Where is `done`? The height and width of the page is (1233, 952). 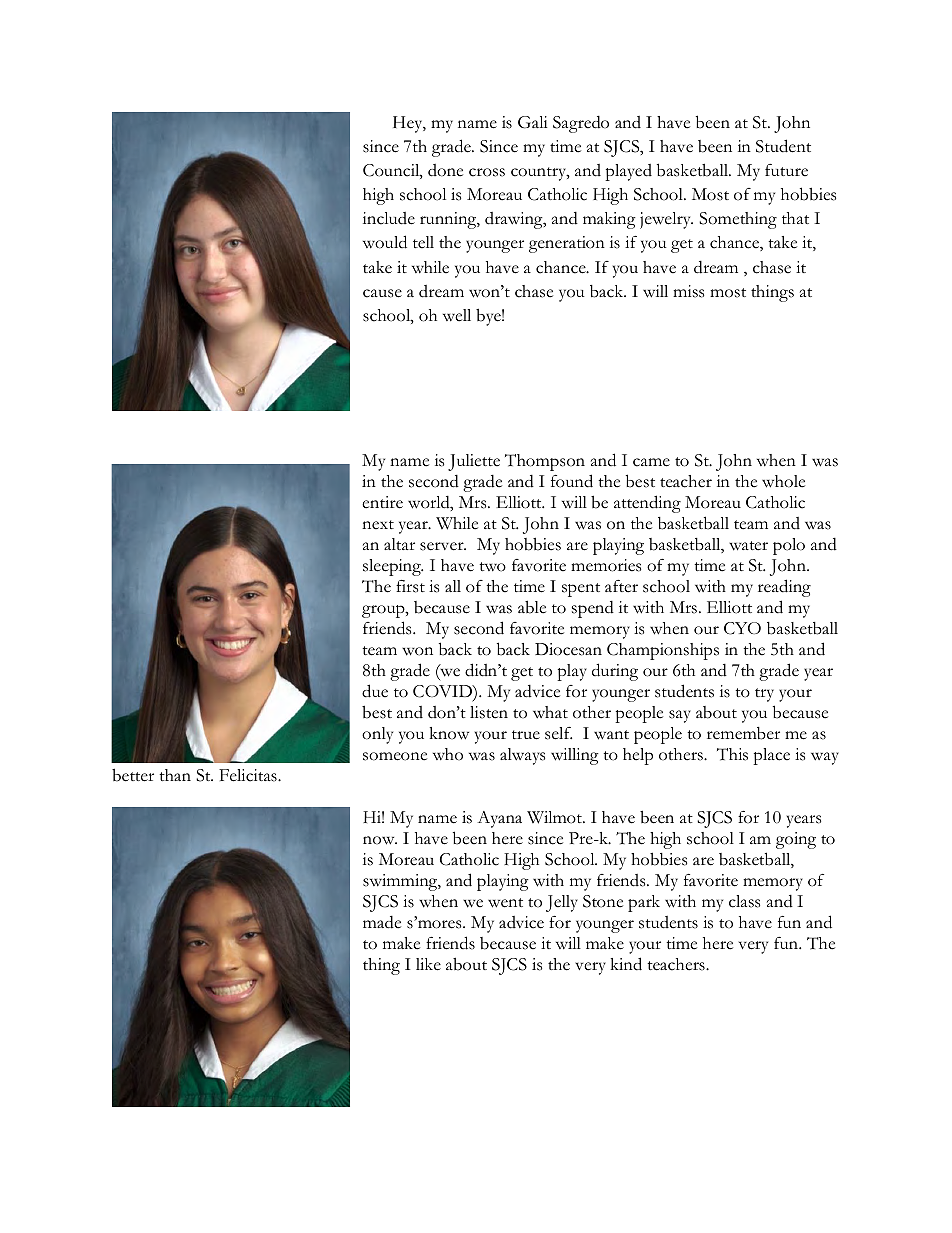
done is located at coordinates (445, 170).
